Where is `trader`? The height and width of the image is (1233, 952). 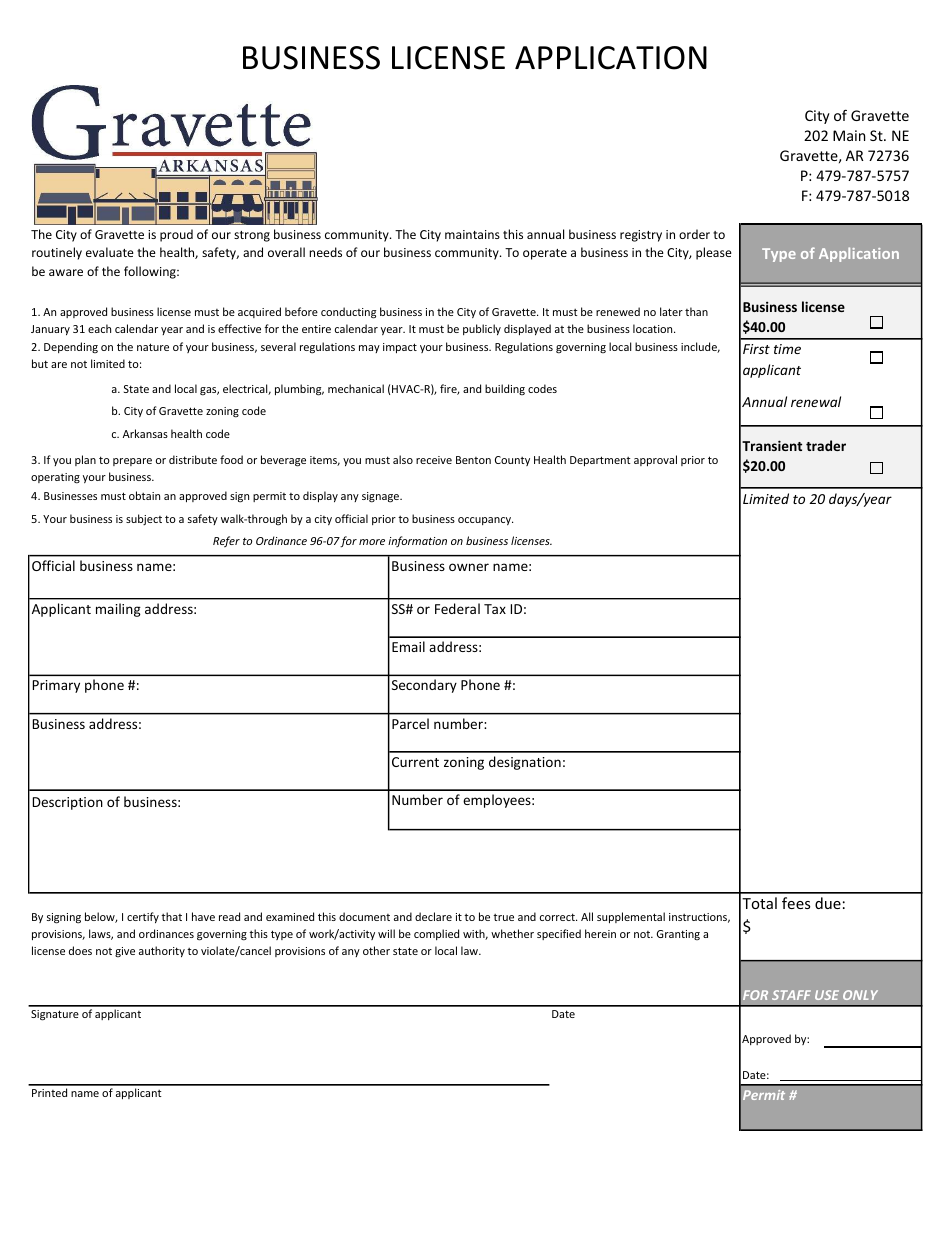
trader is located at coordinates (826, 445).
